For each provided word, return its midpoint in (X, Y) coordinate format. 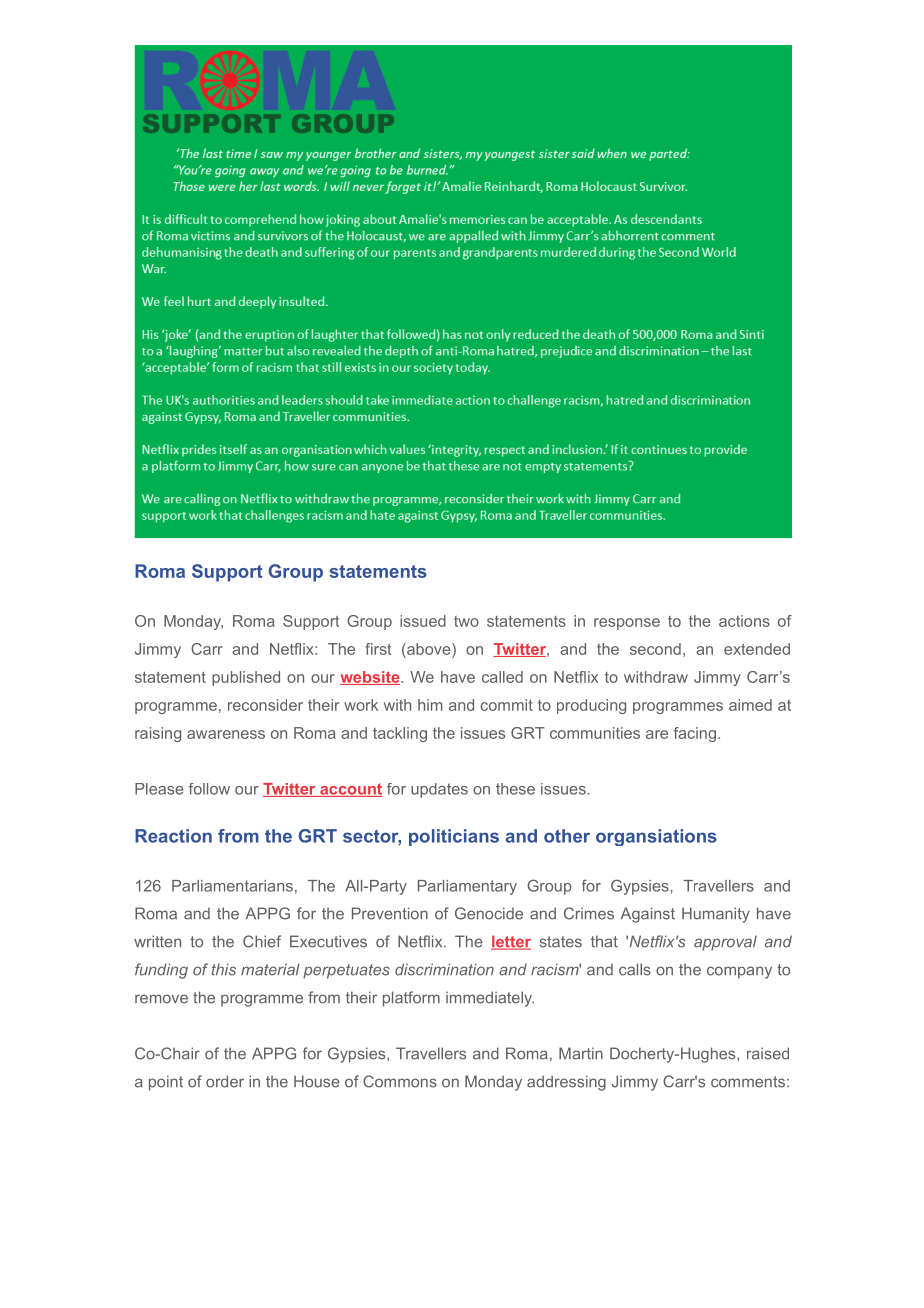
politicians (454, 837)
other (567, 836)
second (655, 649)
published (246, 678)
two (466, 621)
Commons (400, 1081)
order (225, 1081)
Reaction (173, 836)
